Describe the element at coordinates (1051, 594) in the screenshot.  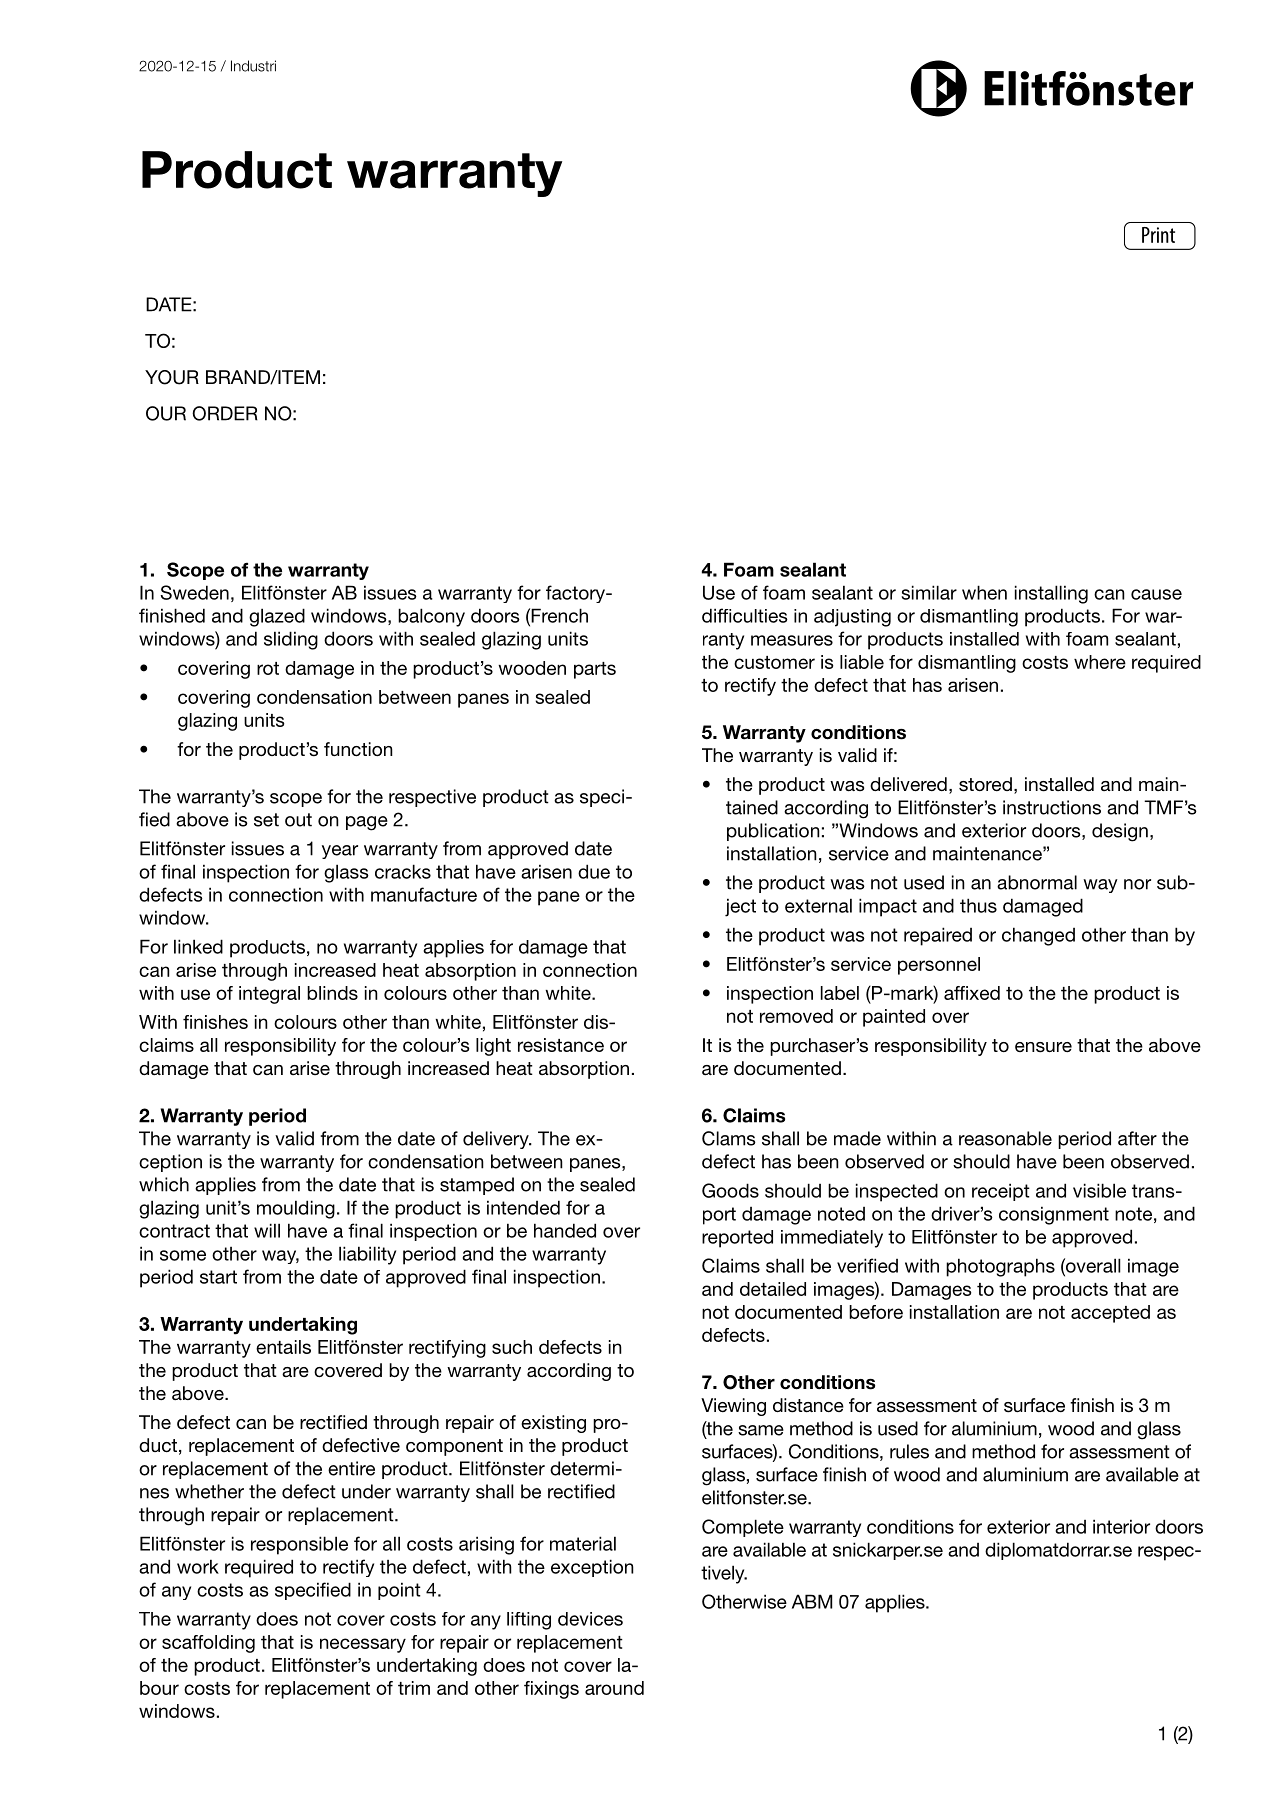
I see `installing` at that location.
